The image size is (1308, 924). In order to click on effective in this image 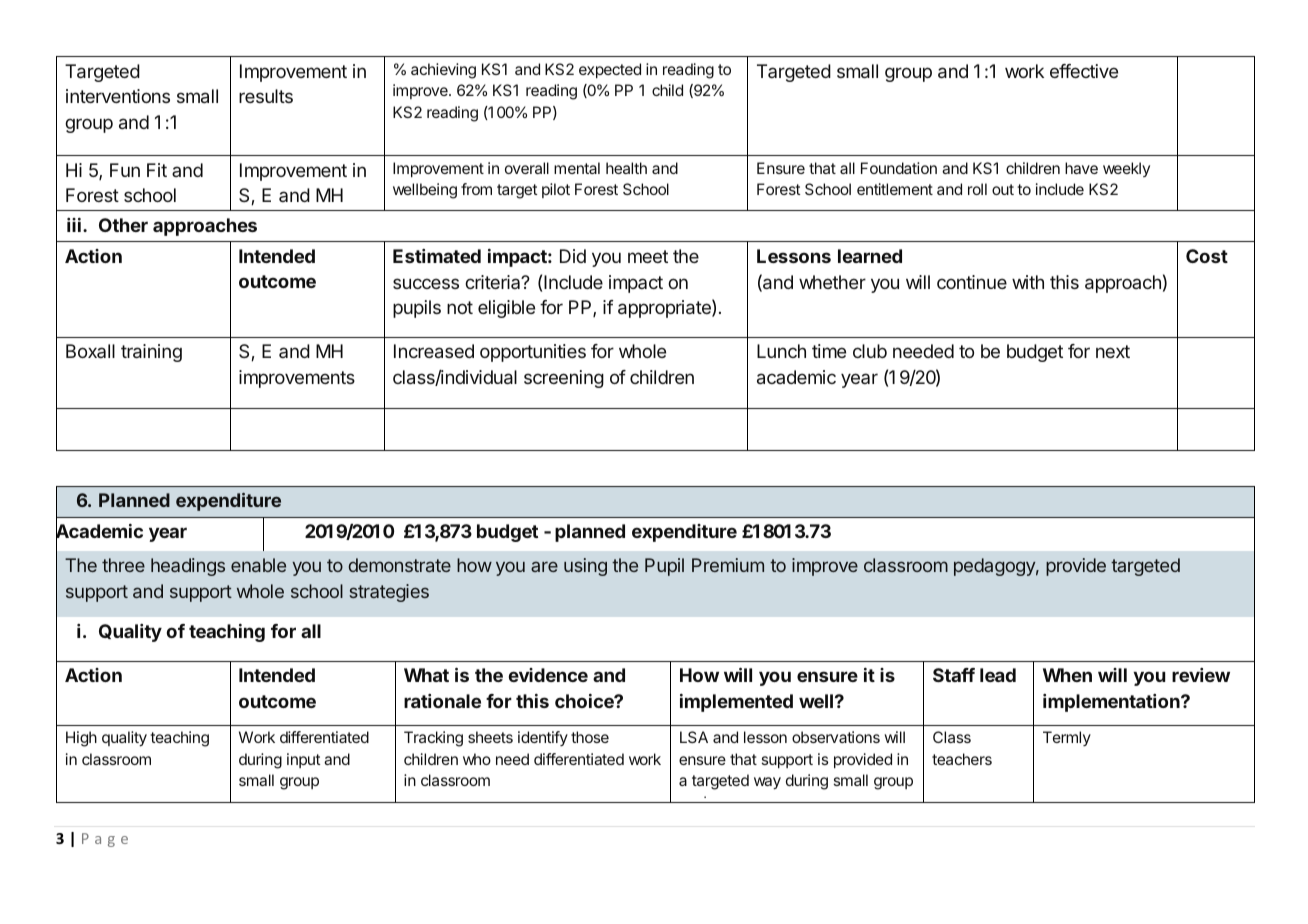, I will do `click(1084, 71)`.
